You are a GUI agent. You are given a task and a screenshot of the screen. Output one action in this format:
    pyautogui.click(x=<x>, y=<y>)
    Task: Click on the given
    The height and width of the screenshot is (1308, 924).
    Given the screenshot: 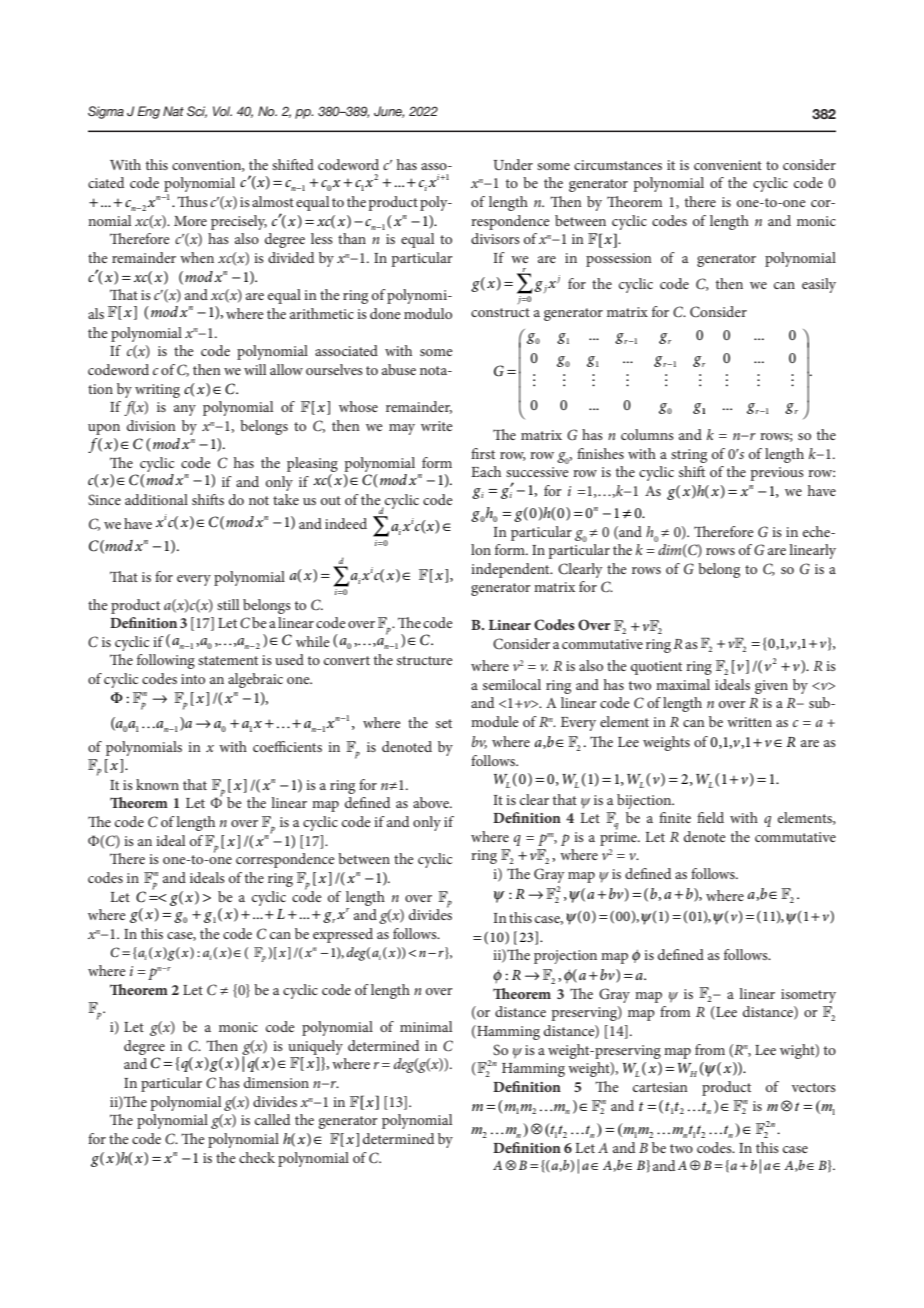 What is the action you would take?
    pyautogui.click(x=771, y=687)
